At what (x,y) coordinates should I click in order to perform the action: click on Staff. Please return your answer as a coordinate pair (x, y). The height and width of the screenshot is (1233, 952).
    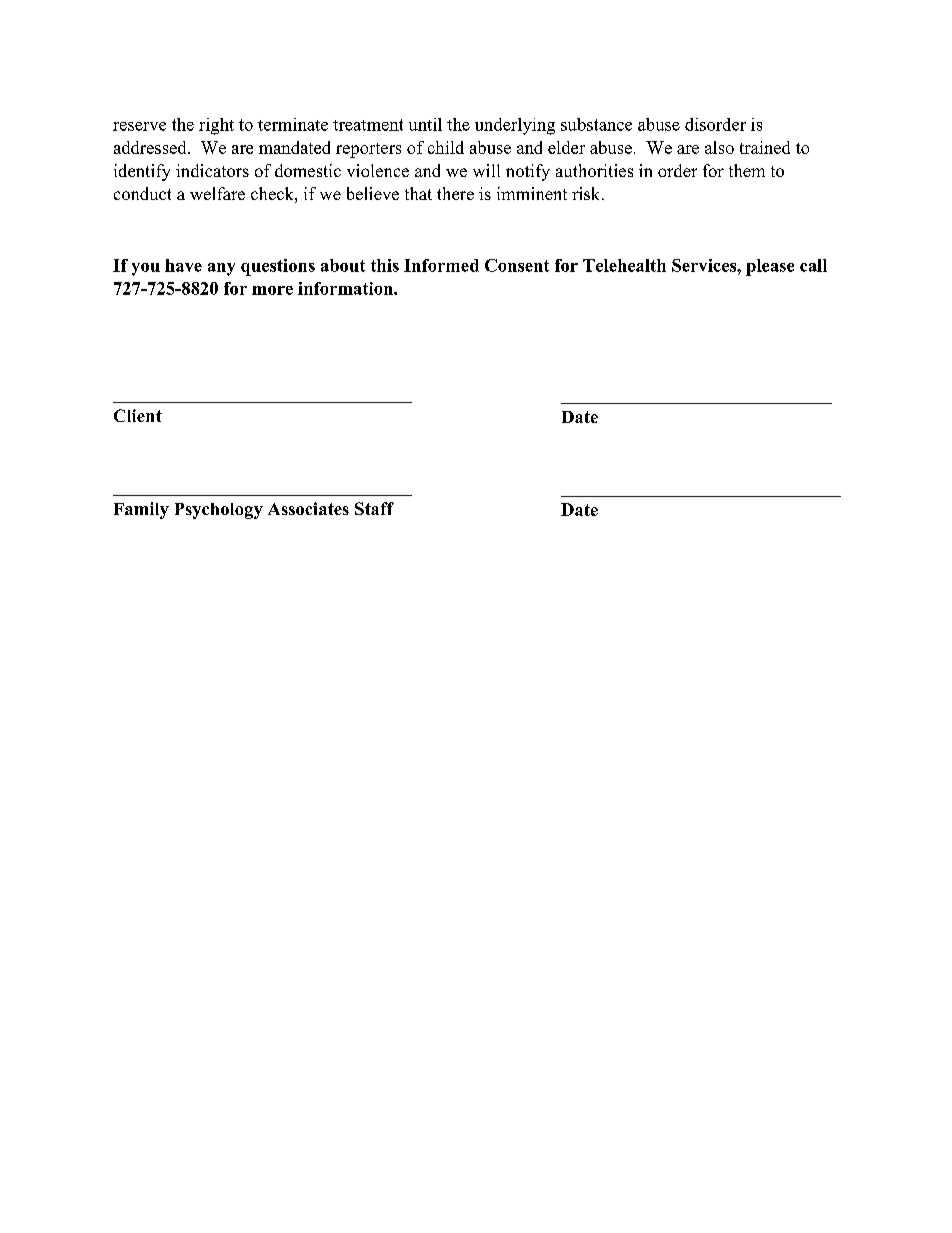
    Looking at the image, I should click on (374, 508).
